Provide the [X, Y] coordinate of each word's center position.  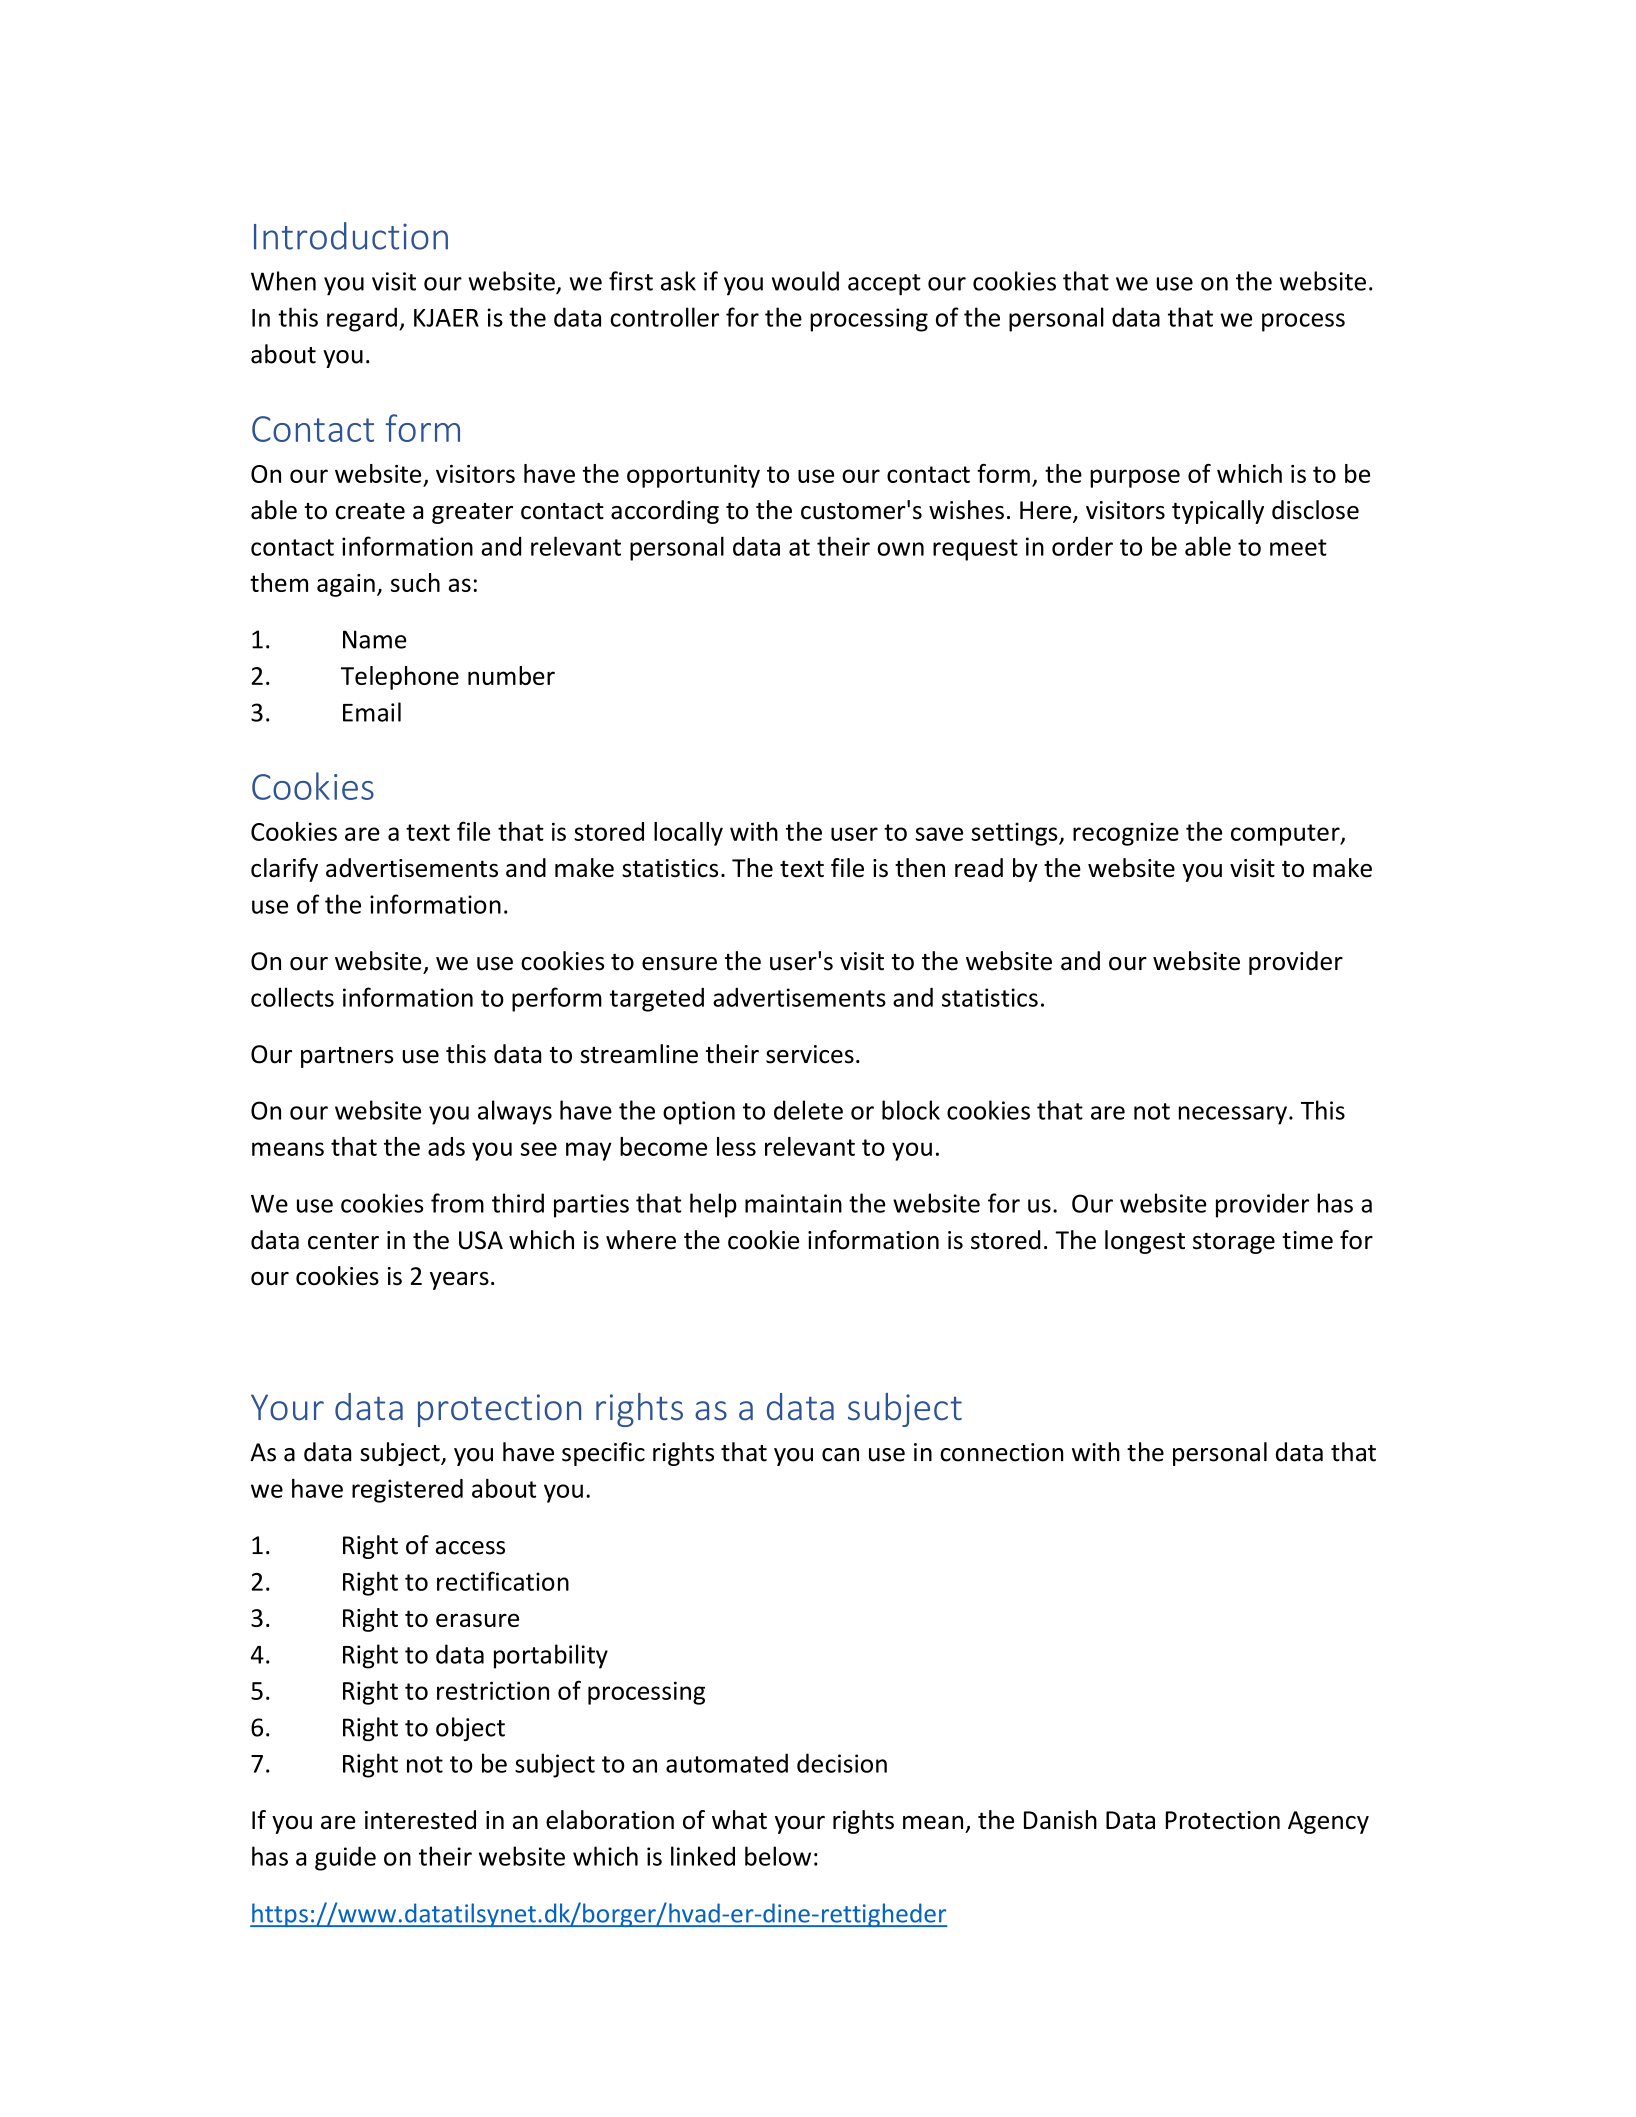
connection [1001, 1452]
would [805, 281]
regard [362, 319]
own [900, 549]
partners [347, 1057]
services [810, 1054]
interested [420, 1819]
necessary [1233, 1115]
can [840, 1455]
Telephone [400, 678]
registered [407, 1491]
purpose [1135, 478]
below [778, 1856]
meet [1298, 547]
